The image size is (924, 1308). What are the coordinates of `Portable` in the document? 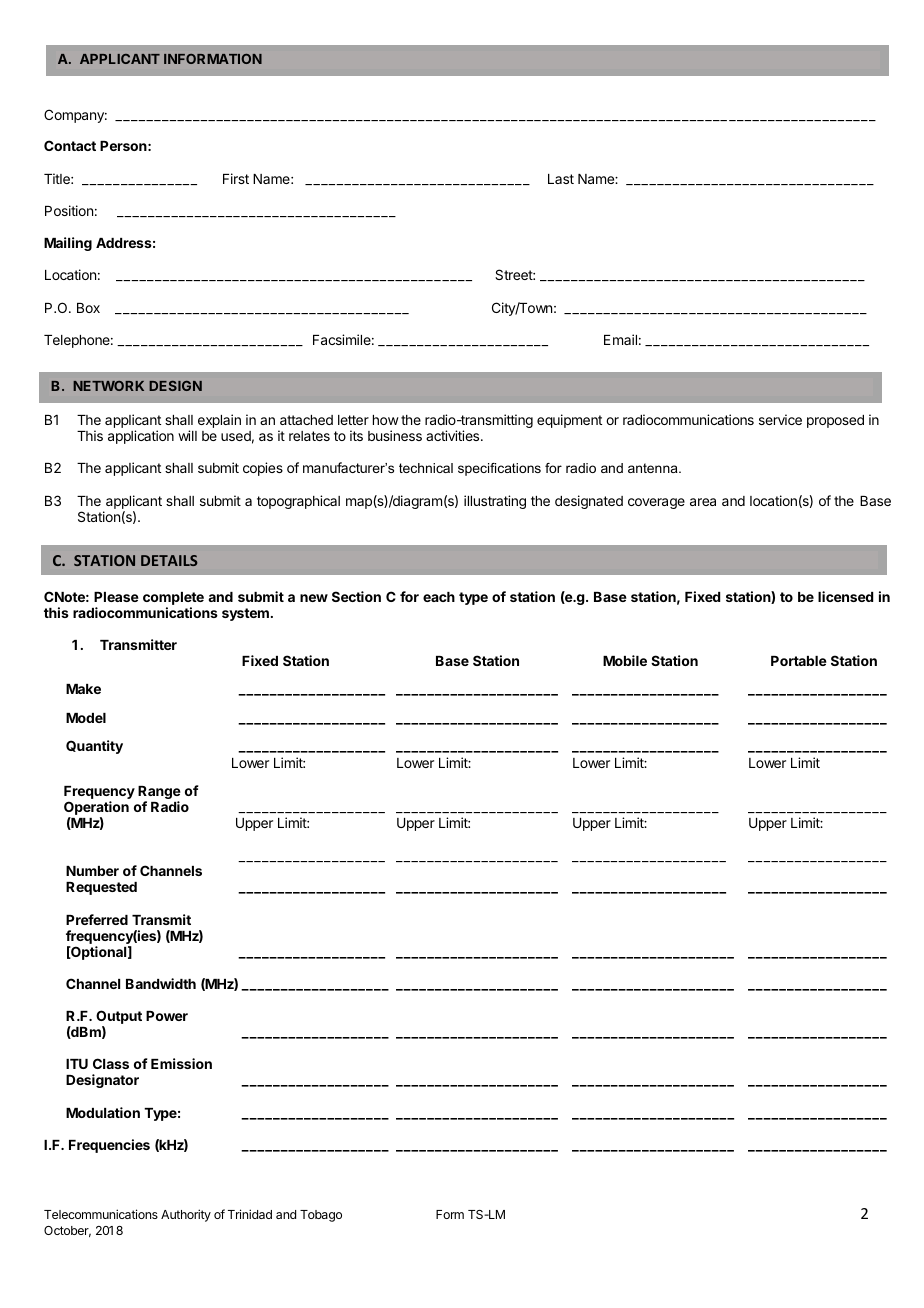 It's located at (799, 661).
